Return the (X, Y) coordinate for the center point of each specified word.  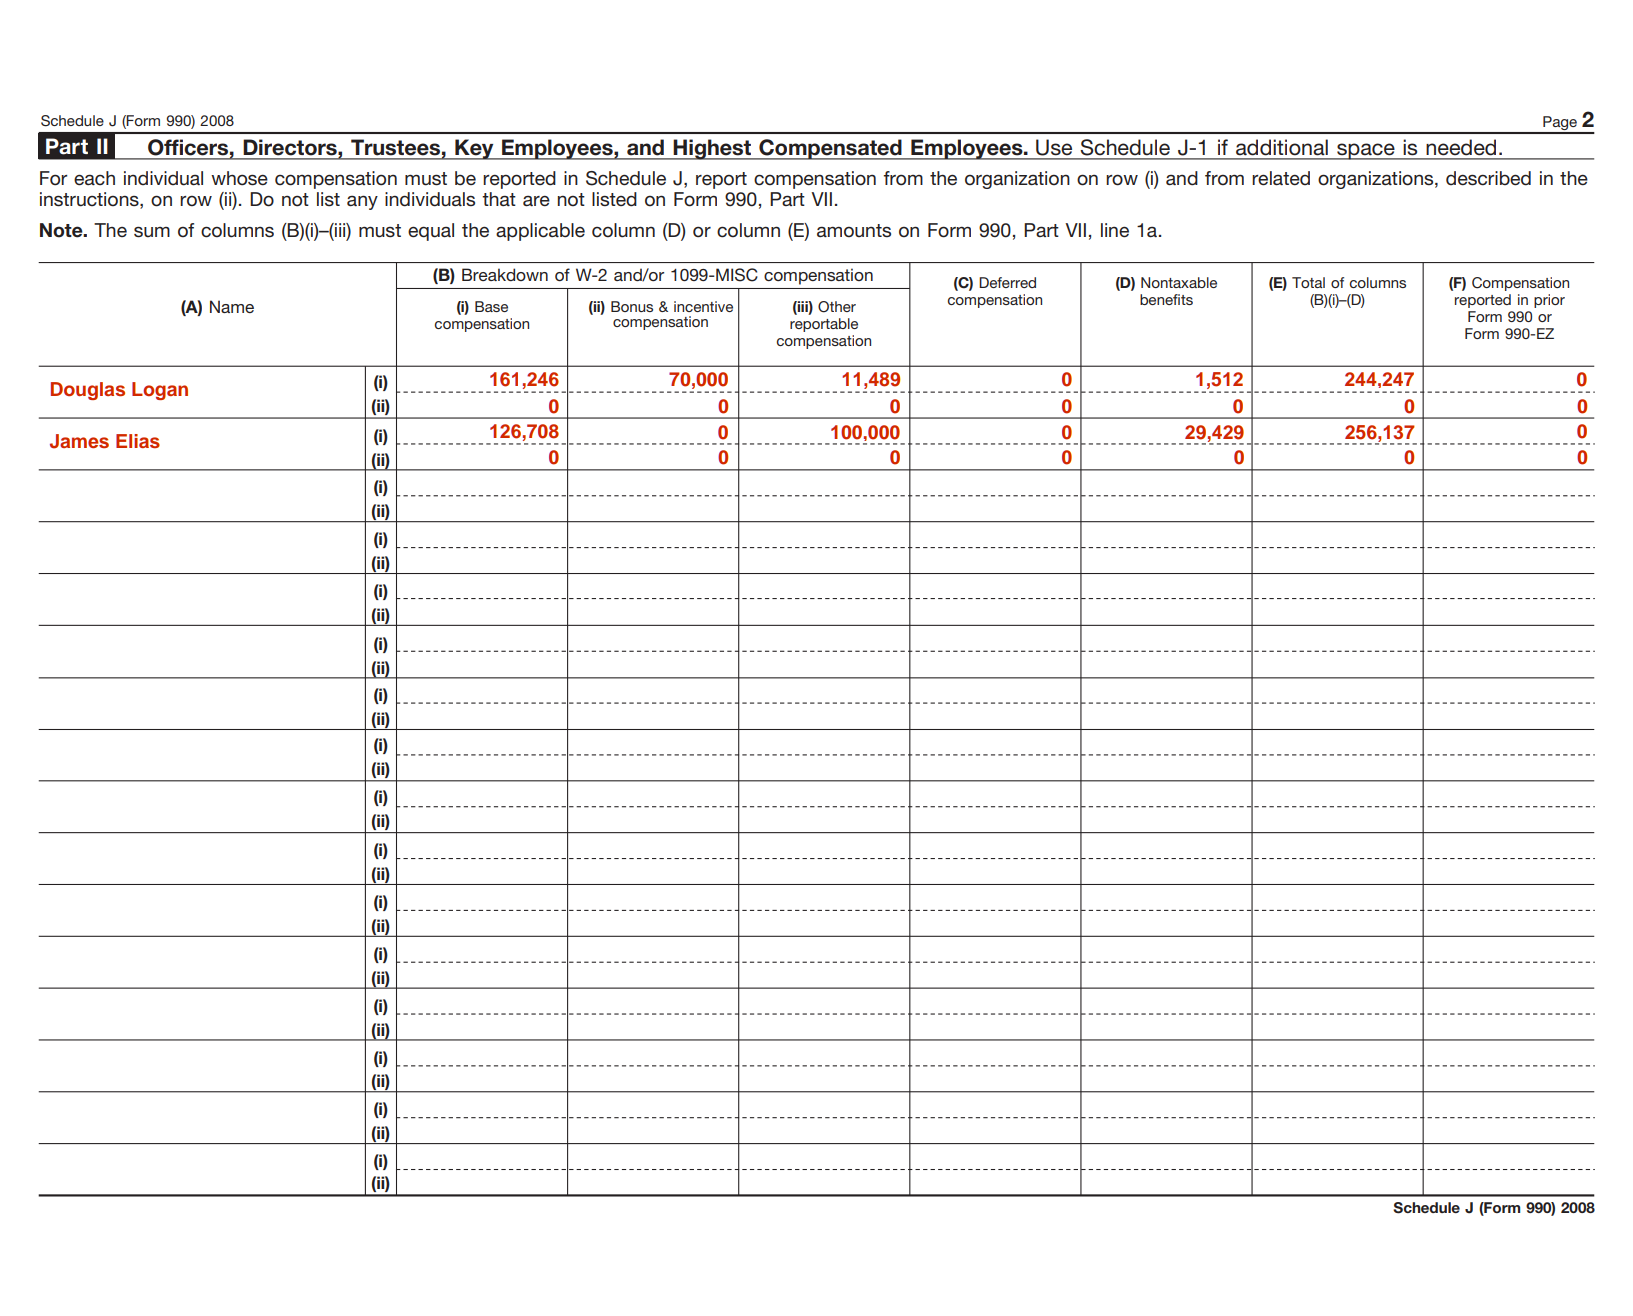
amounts (854, 231)
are (536, 201)
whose (239, 178)
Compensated (830, 149)
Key (474, 149)
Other (837, 307)
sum (152, 232)
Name (232, 306)
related (1281, 178)
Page (1560, 124)
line (1115, 230)
